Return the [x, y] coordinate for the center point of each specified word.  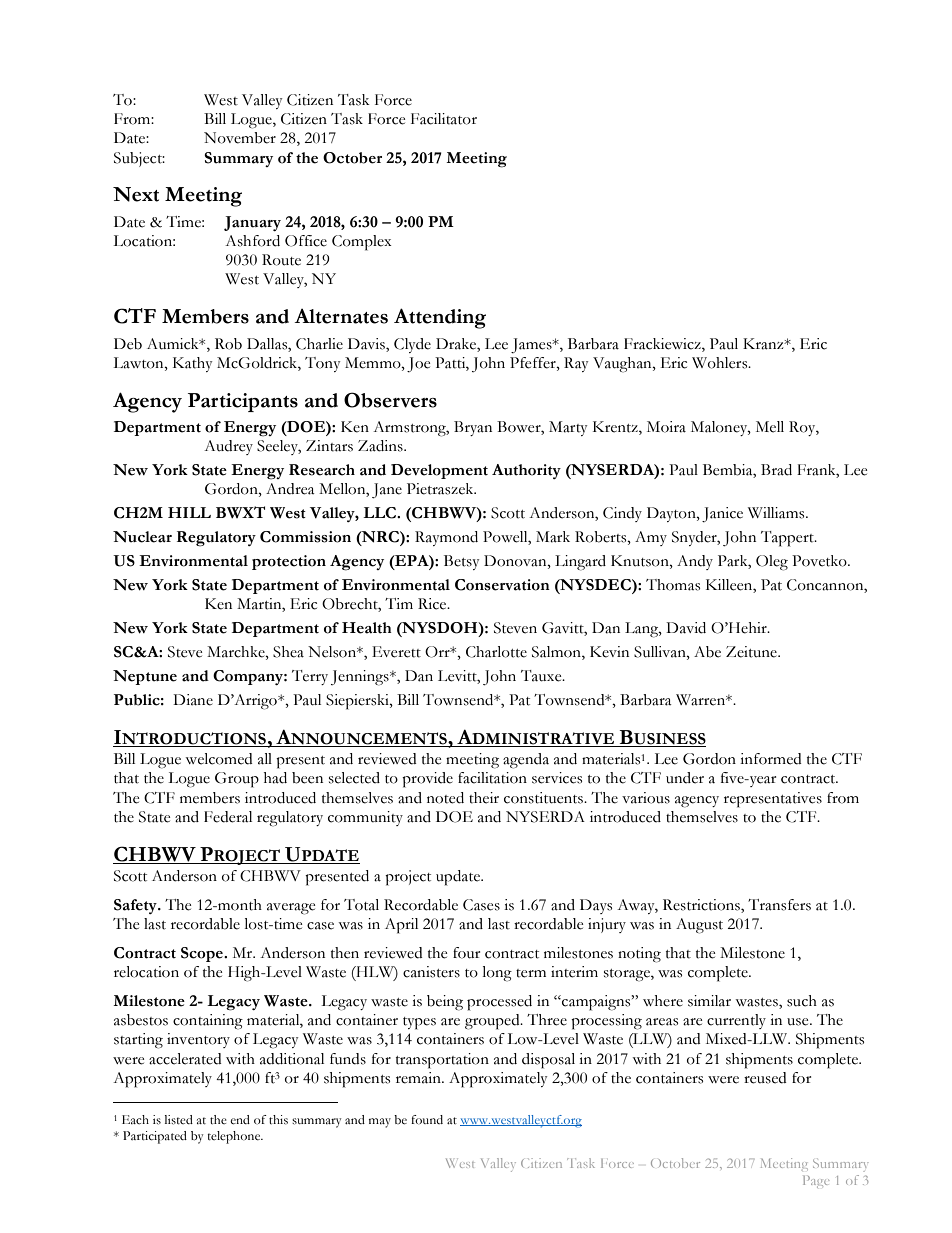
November [240, 138]
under [685, 778]
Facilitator [444, 119]
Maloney [720, 428]
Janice [722, 514]
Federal [228, 817]
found [427, 1119]
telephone [235, 1137]
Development [439, 471]
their [484, 798]
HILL [189, 512]
